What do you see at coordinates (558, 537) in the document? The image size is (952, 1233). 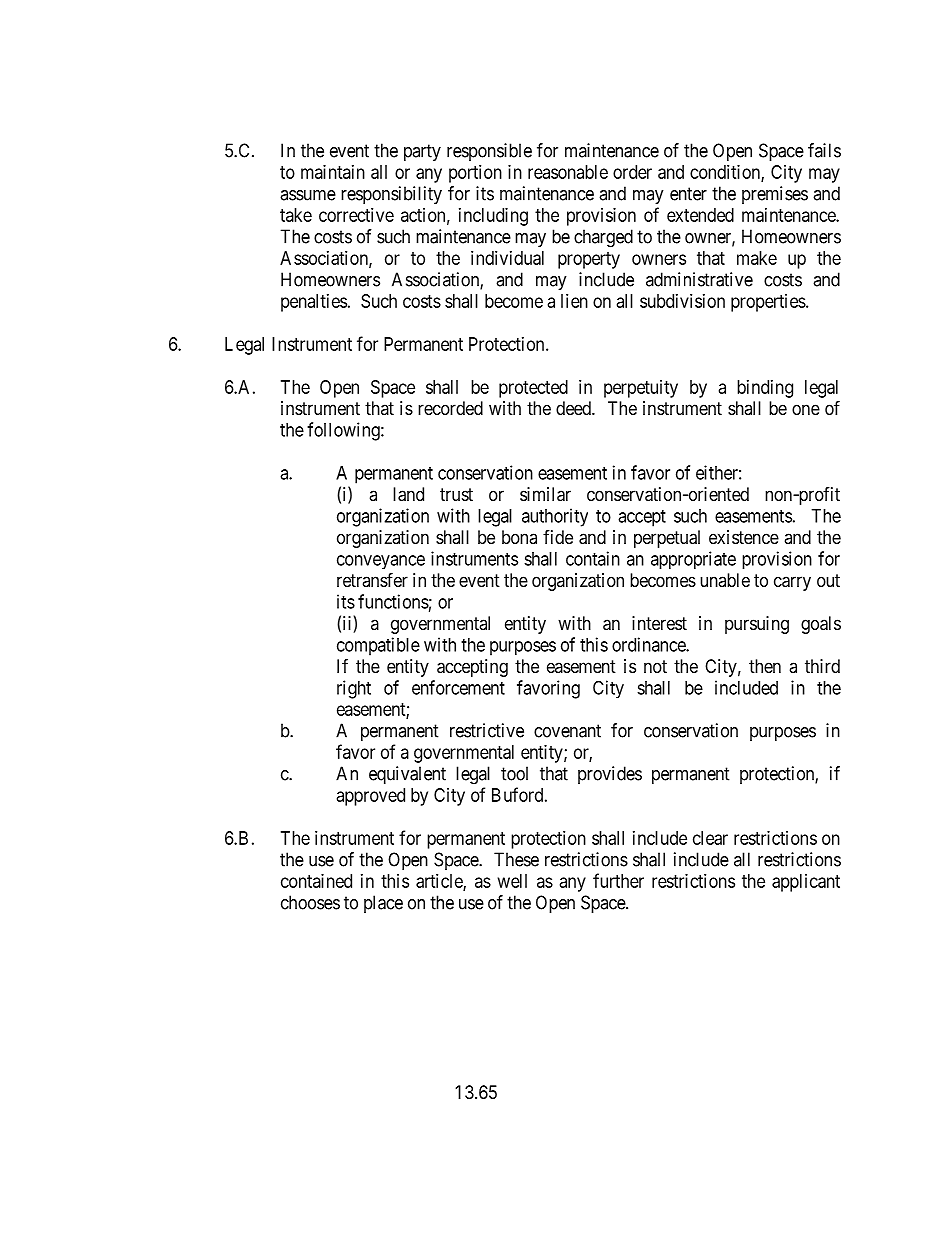 I see `fide` at bounding box center [558, 537].
